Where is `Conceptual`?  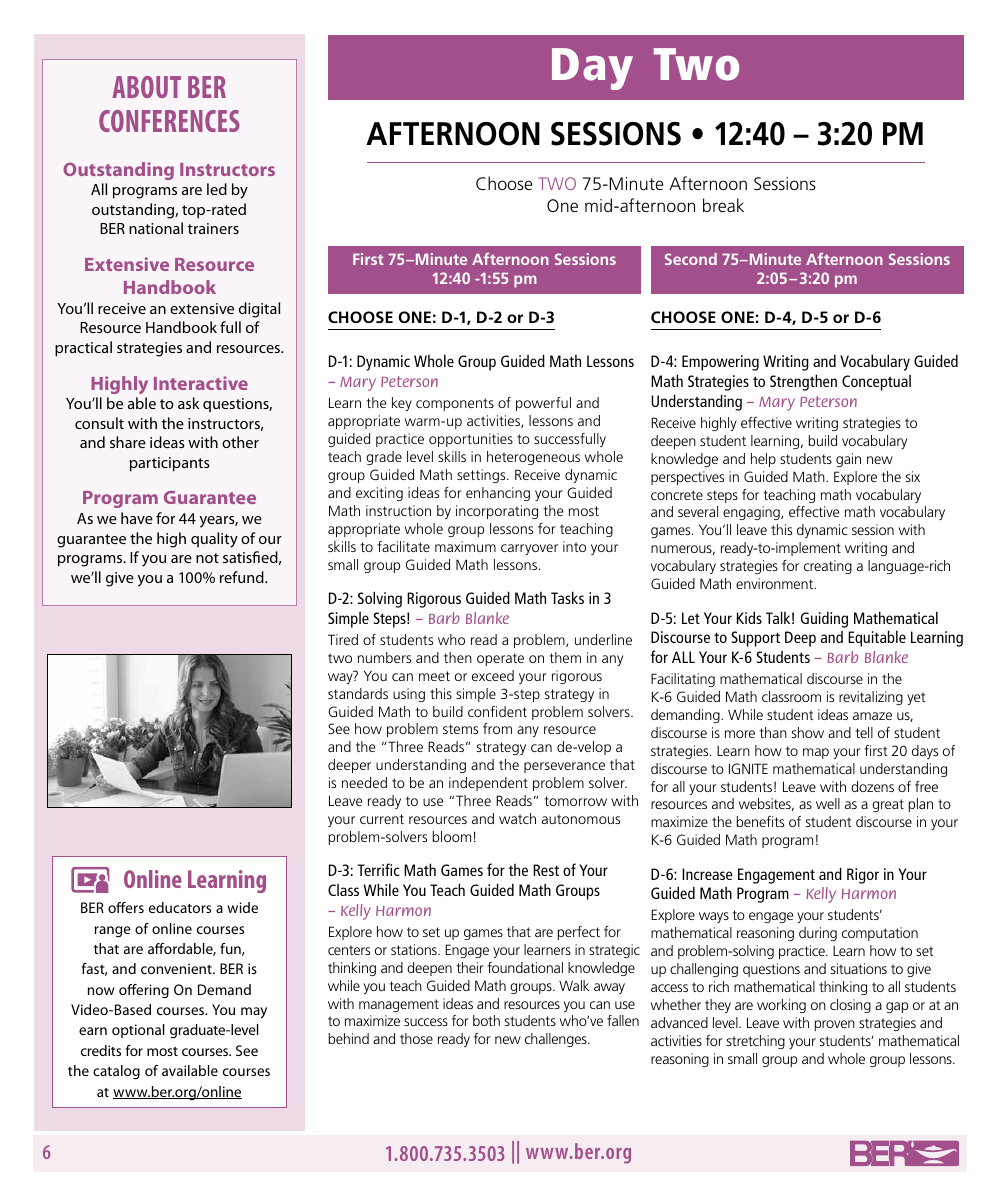
Conceptual is located at coordinates (876, 383).
